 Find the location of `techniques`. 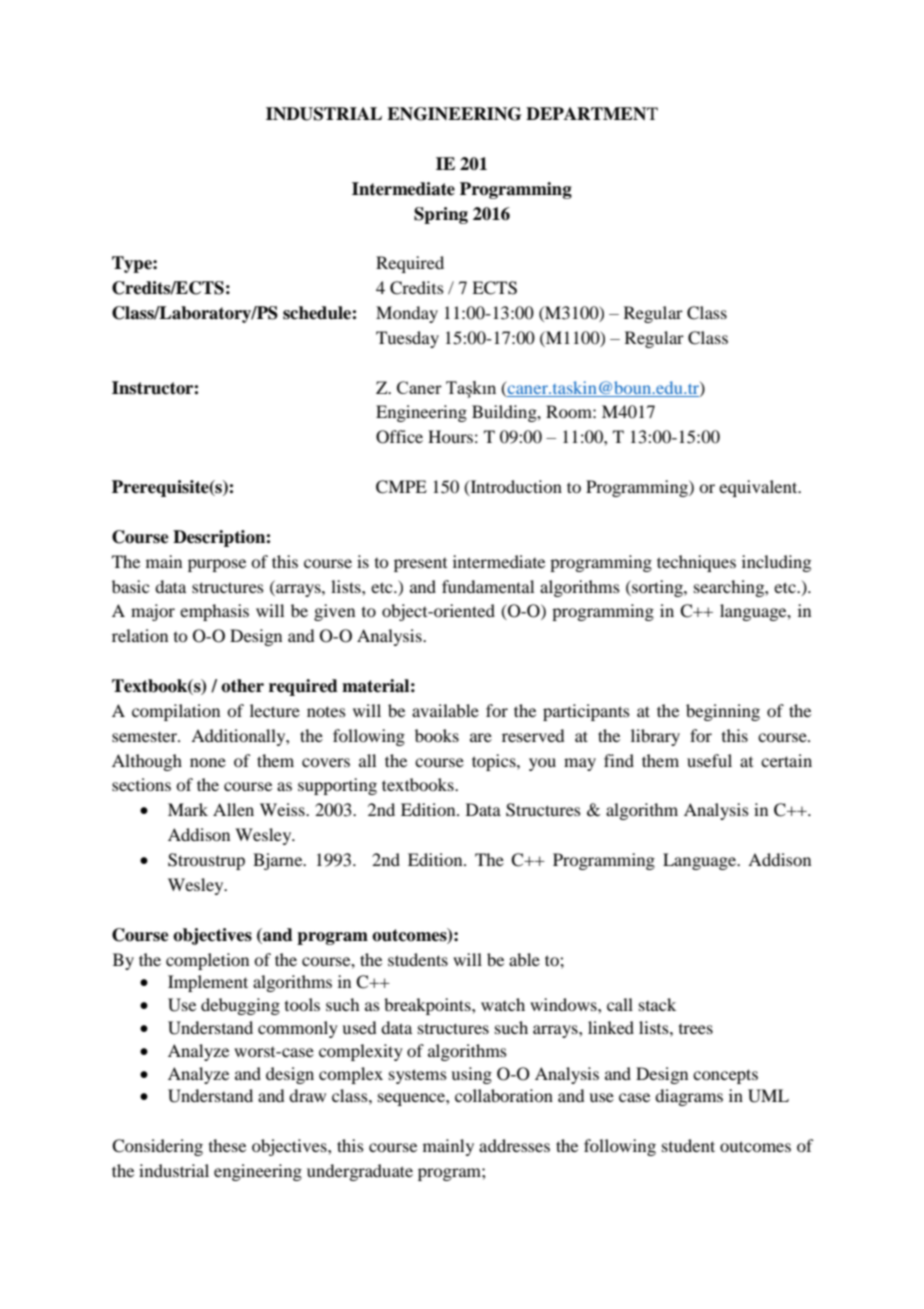

techniques is located at coordinates (696, 563).
